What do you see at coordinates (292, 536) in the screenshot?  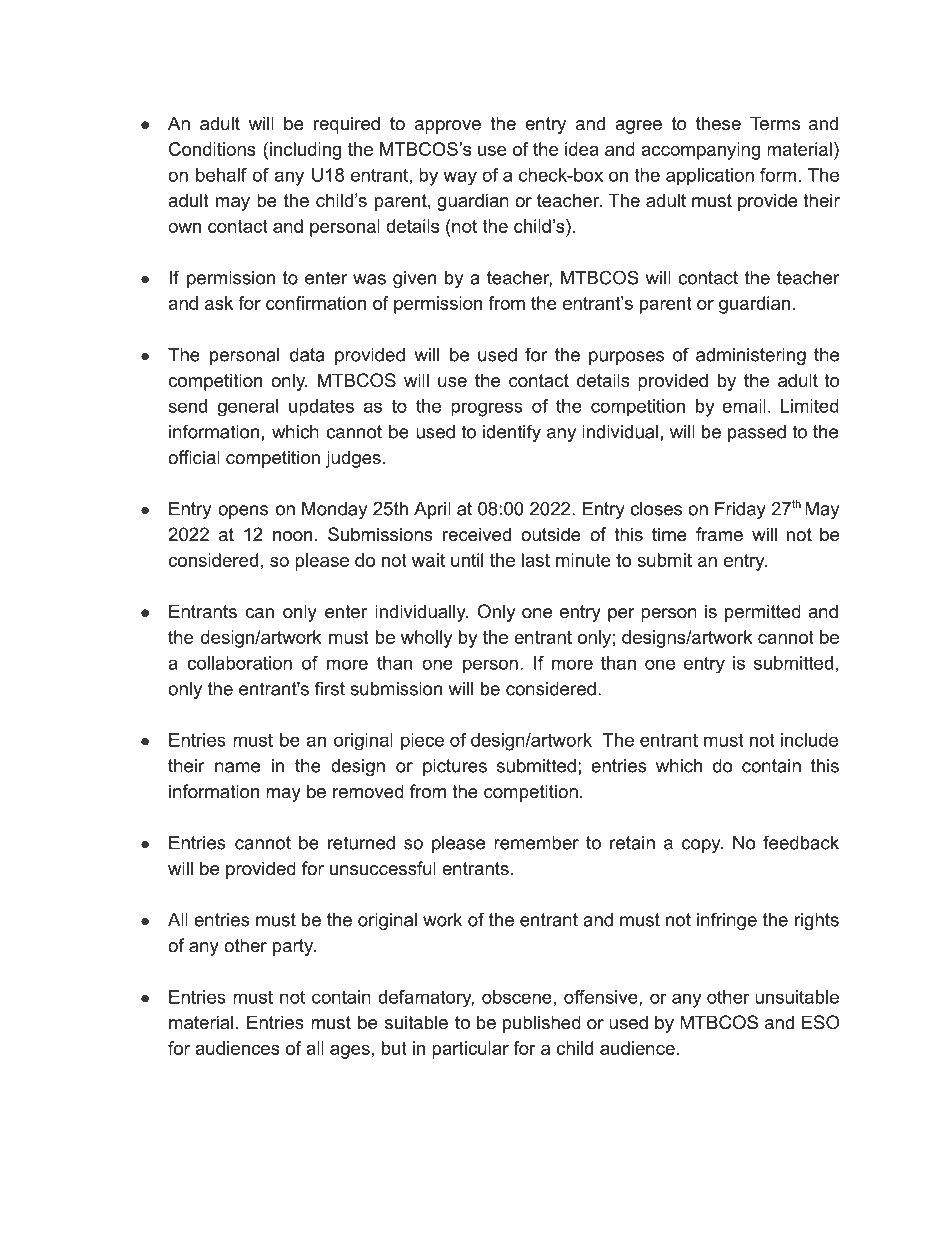 I see `noon` at bounding box center [292, 536].
